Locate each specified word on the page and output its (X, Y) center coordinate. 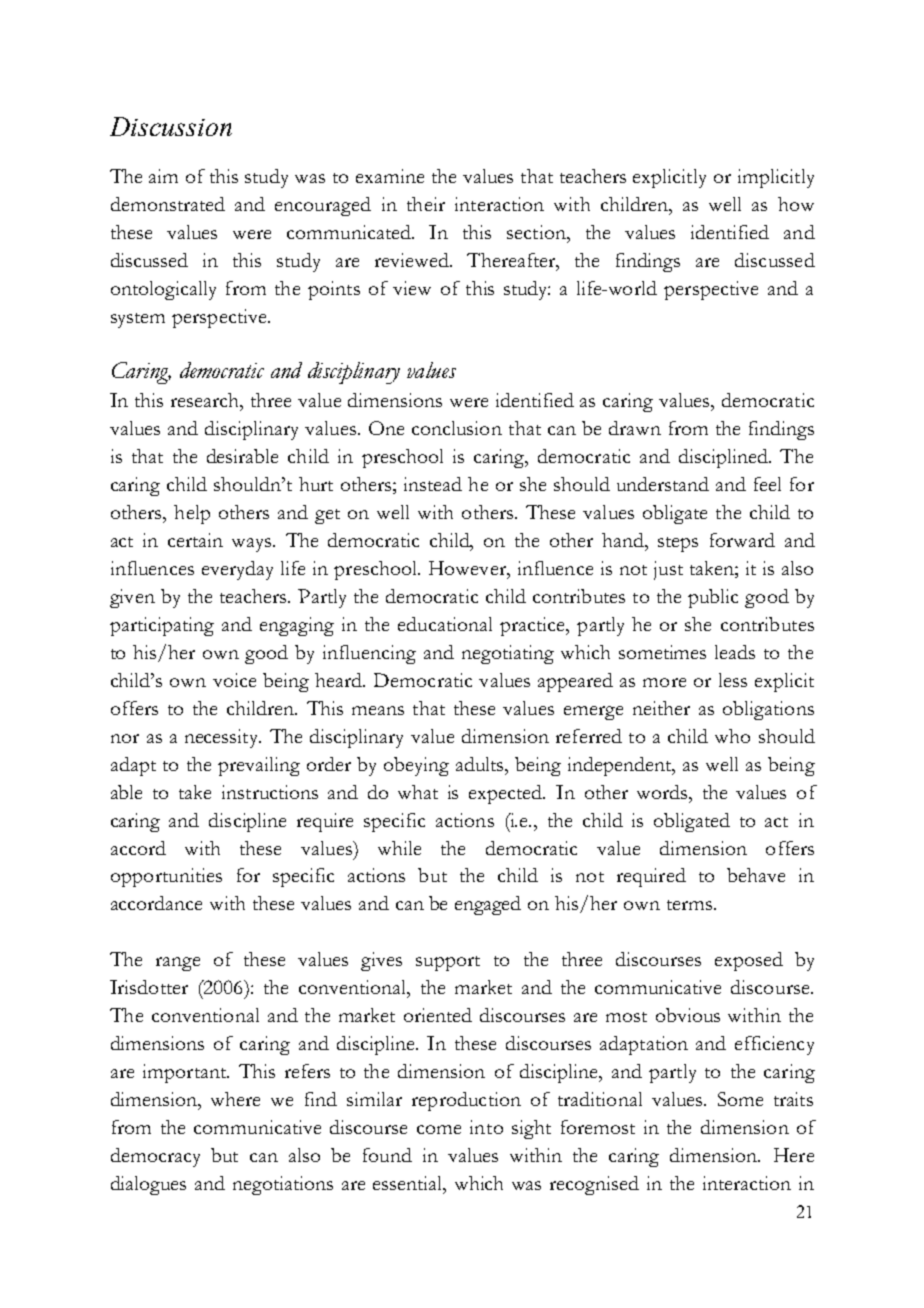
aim (163, 176)
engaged (488, 905)
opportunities (166, 877)
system (138, 320)
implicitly (776, 178)
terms (689, 905)
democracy (155, 1157)
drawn (635, 428)
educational (445, 624)
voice (234, 680)
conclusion (457, 428)
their (426, 204)
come (439, 1129)
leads (735, 652)
